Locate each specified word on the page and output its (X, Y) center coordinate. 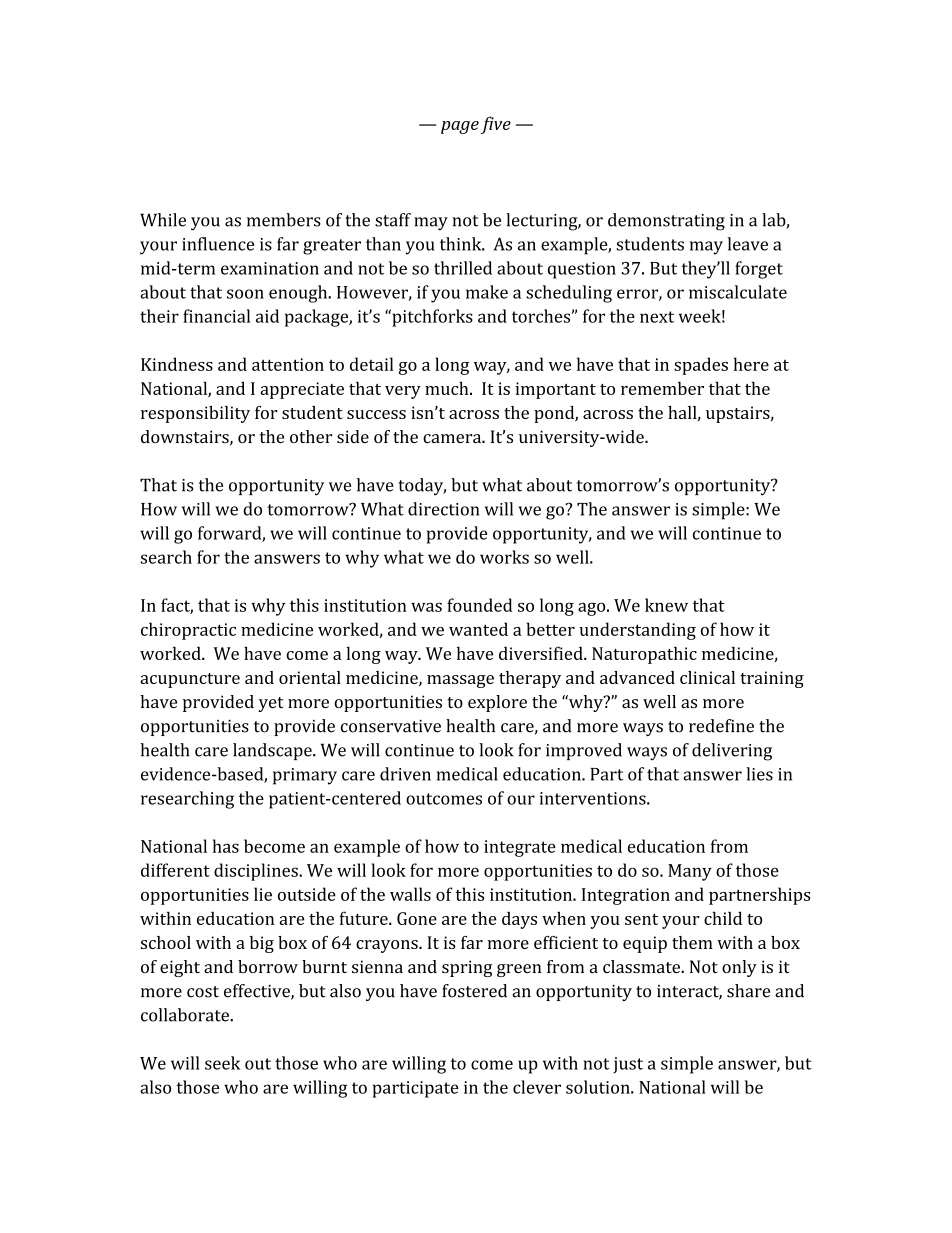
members (284, 220)
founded (479, 605)
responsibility (195, 414)
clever (537, 1087)
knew (666, 605)
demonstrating (666, 222)
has (226, 846)
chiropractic (188, 631)
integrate (520, 848)
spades (701, 366)
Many (690, 872)
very (403, 392)
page (460, 127)
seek (222, 1063)
